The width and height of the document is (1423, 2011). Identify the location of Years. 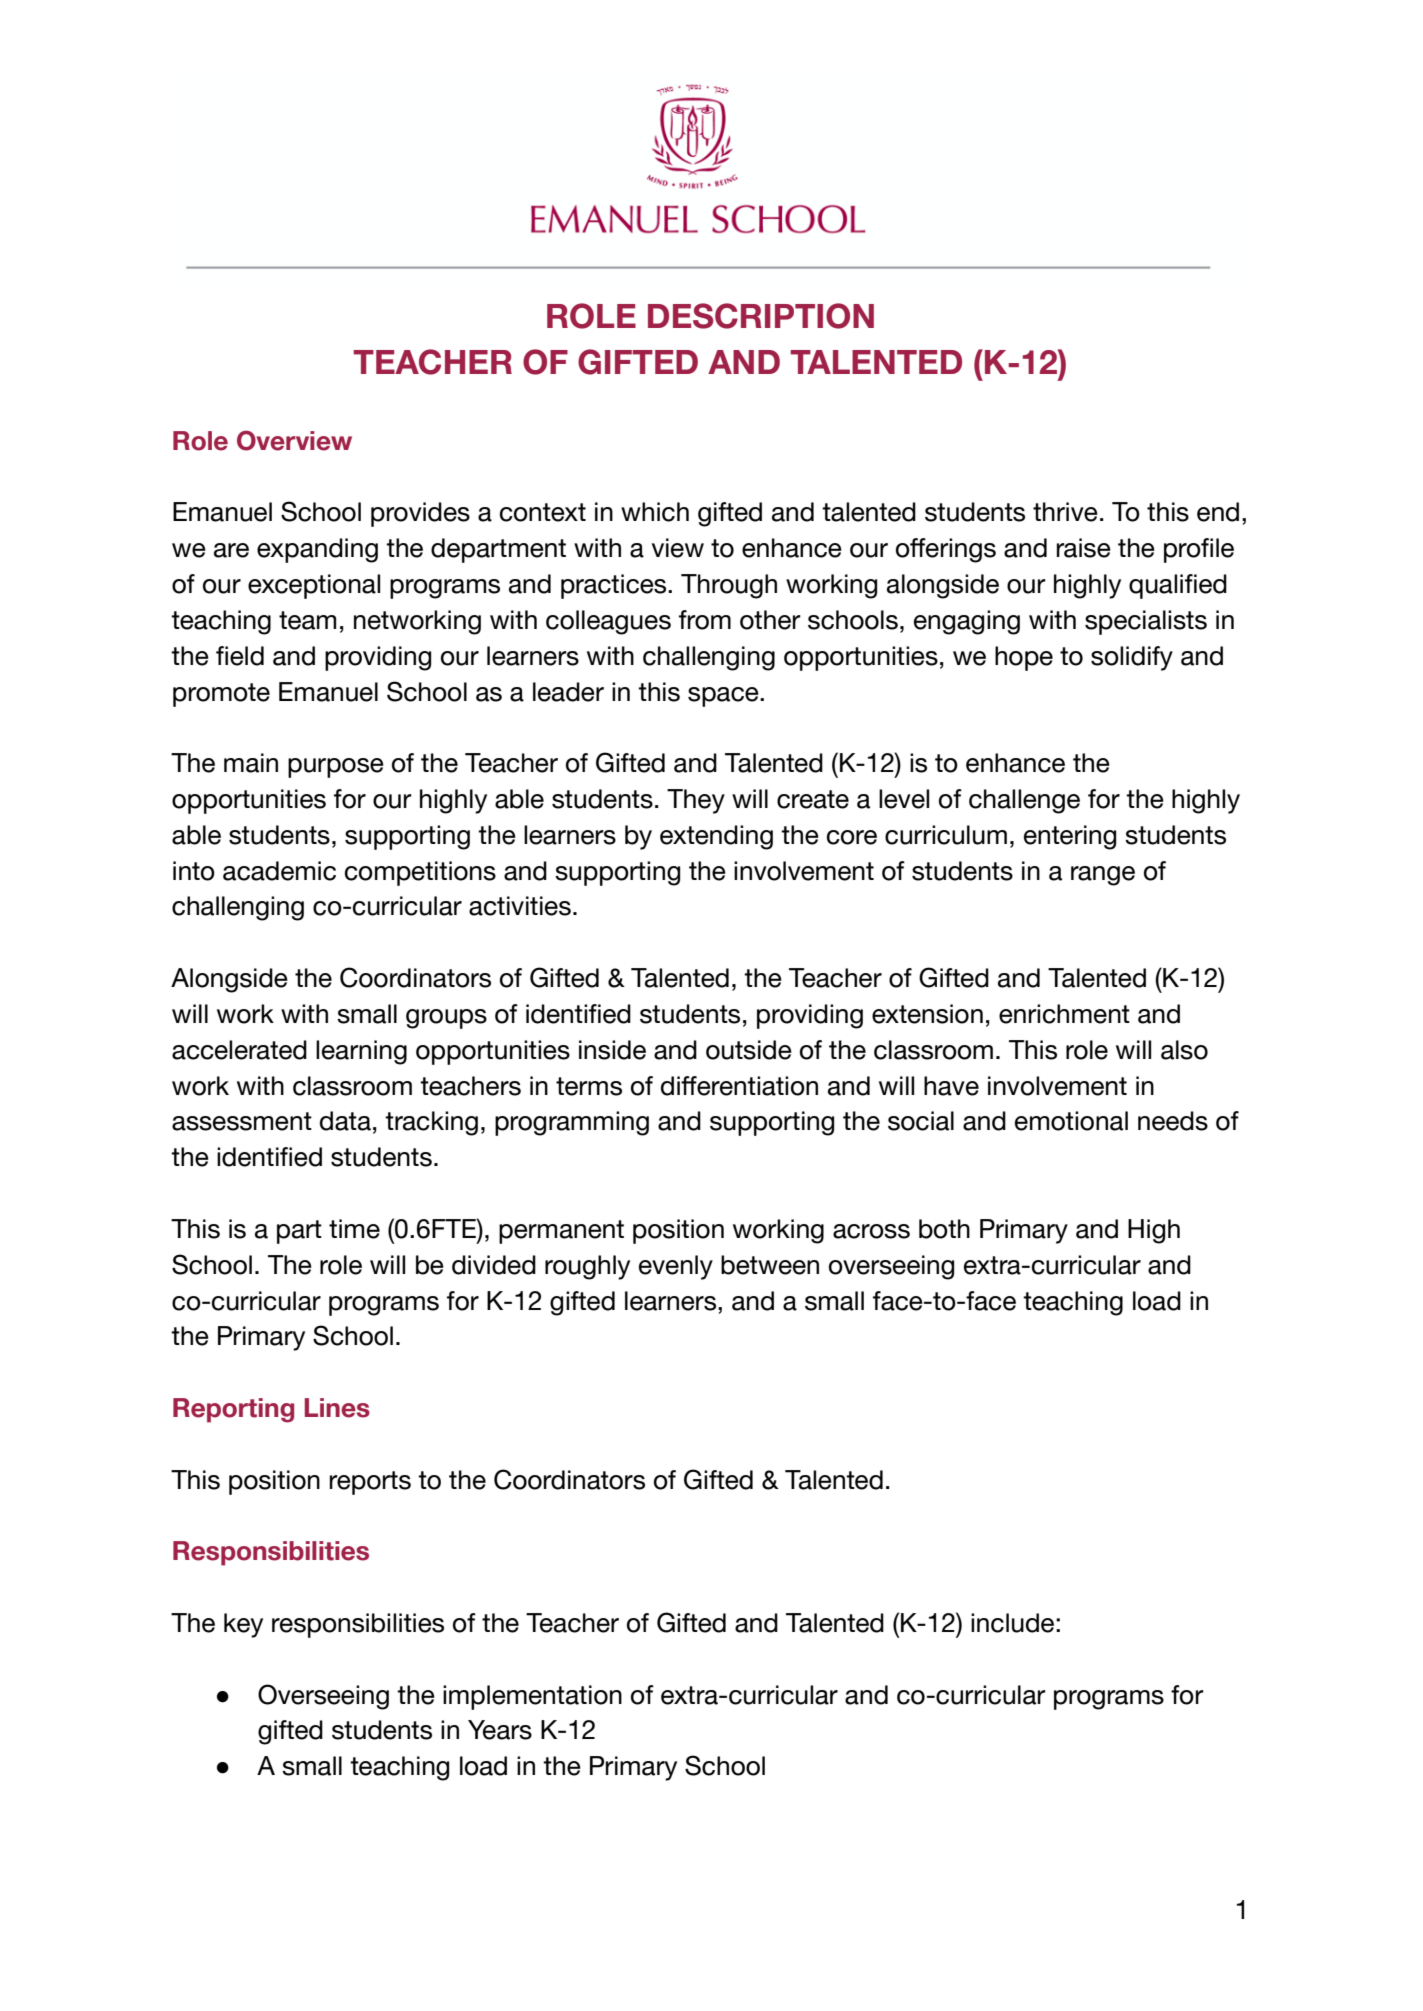
(500, 1730).
